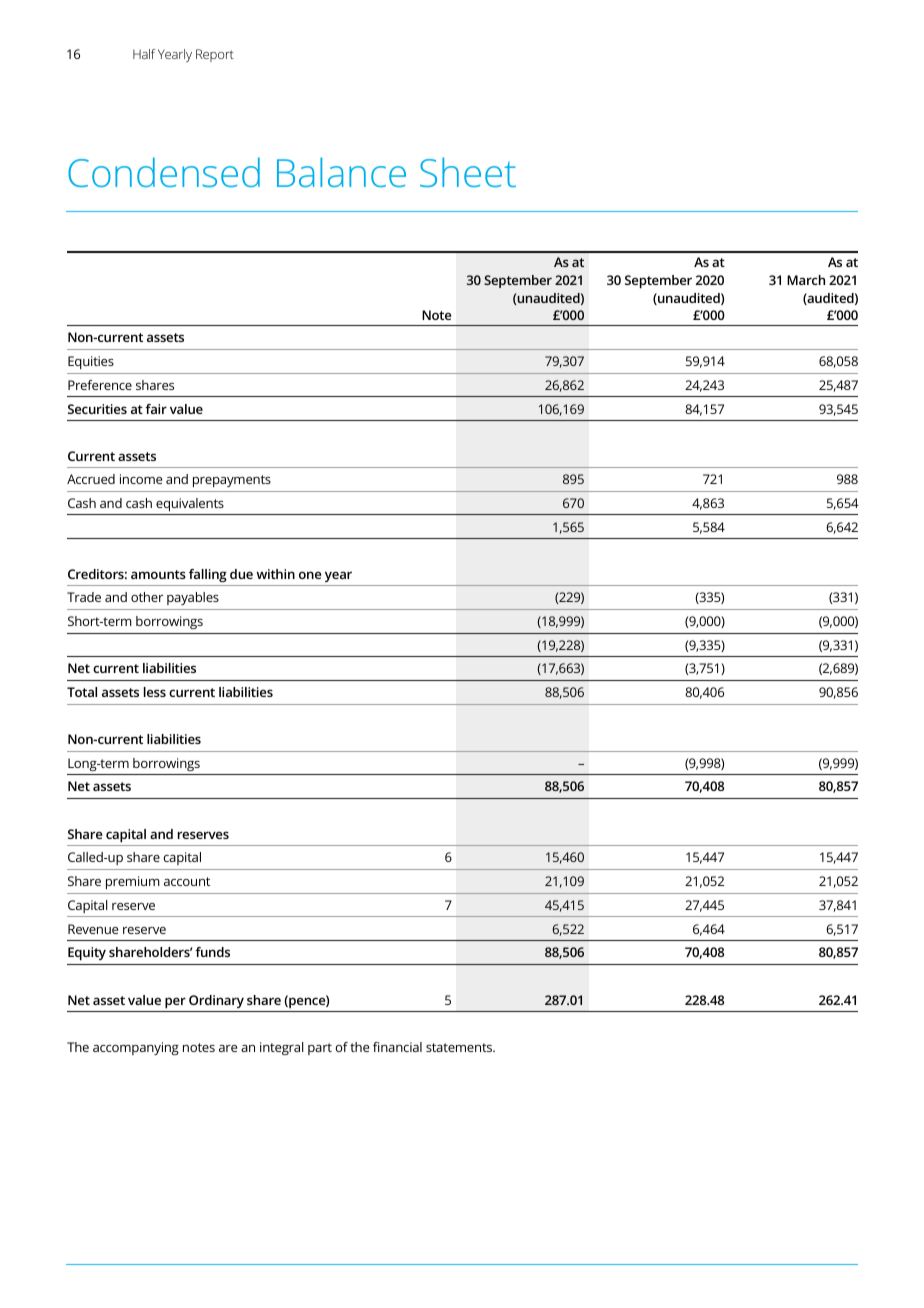  Describe the element at coordinates (156, 409) in the document. I see `fair` at that location.
